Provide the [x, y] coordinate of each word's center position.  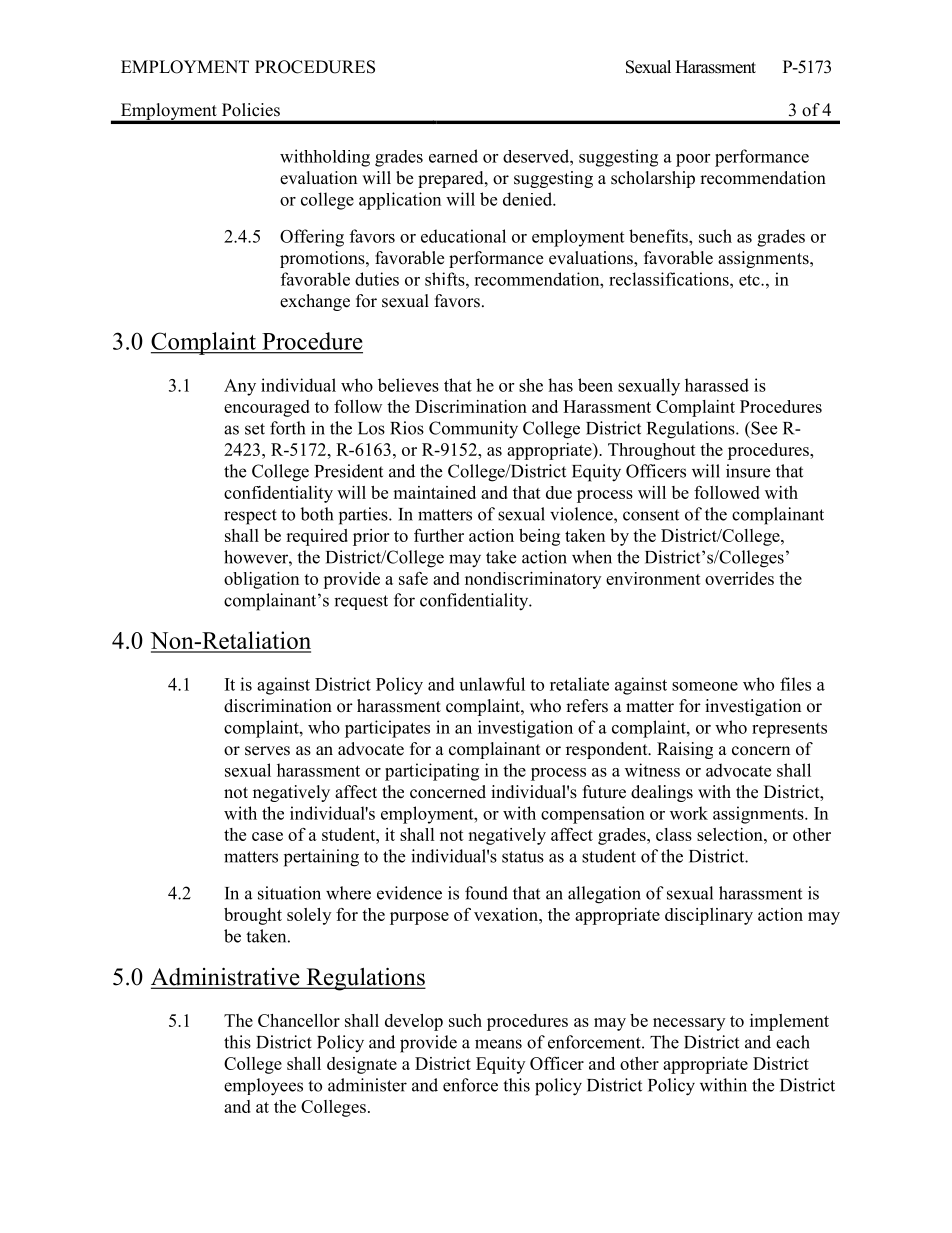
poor [693, 160]
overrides [739, 578]
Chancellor [299, 1020]
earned [453, 156]
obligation [261, 580]
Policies [251, 110]
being [539, 537]
